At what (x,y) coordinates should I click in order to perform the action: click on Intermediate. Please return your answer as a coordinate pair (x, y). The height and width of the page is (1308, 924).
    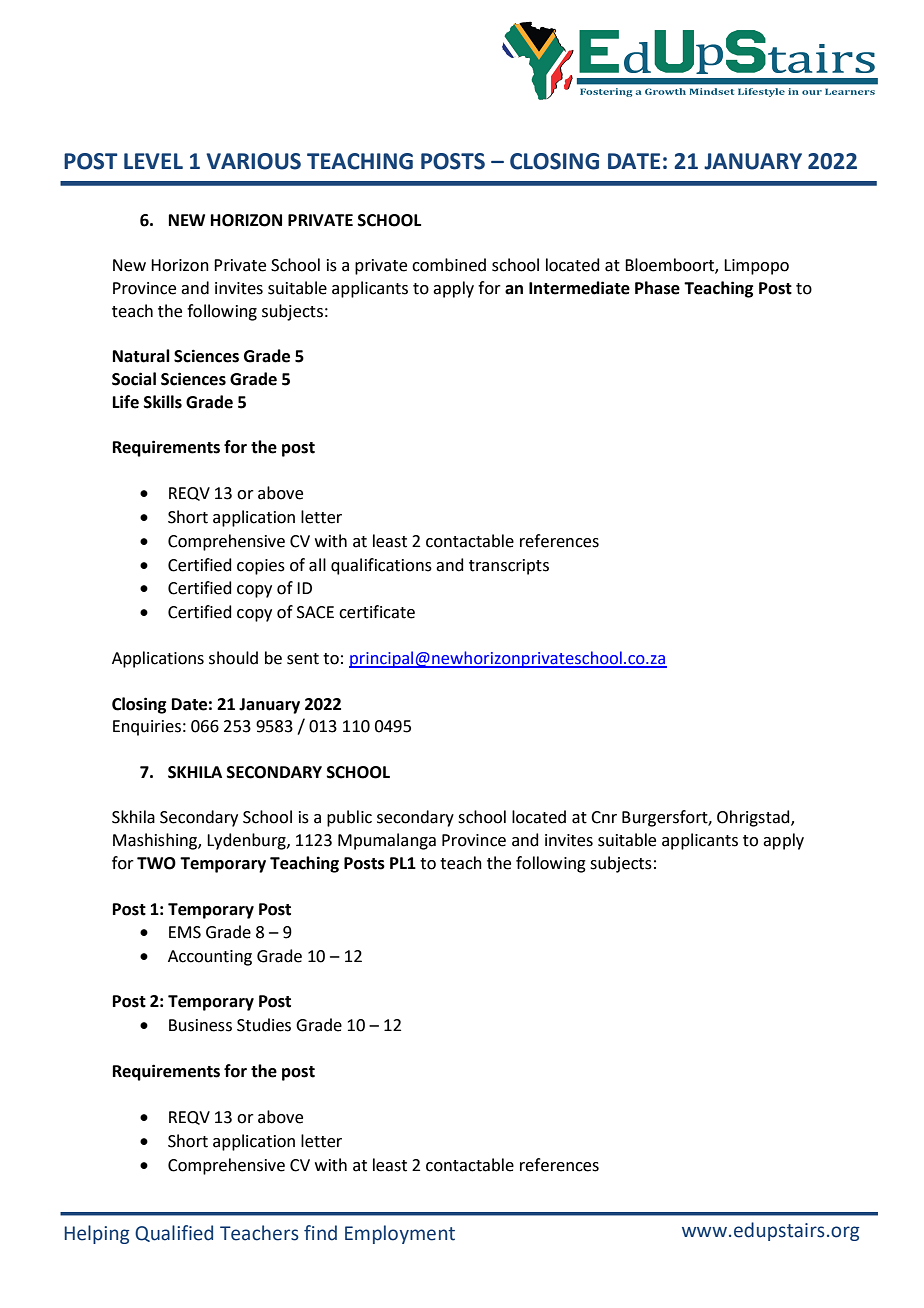
    Looking at the image, I should click on (579, 288).
